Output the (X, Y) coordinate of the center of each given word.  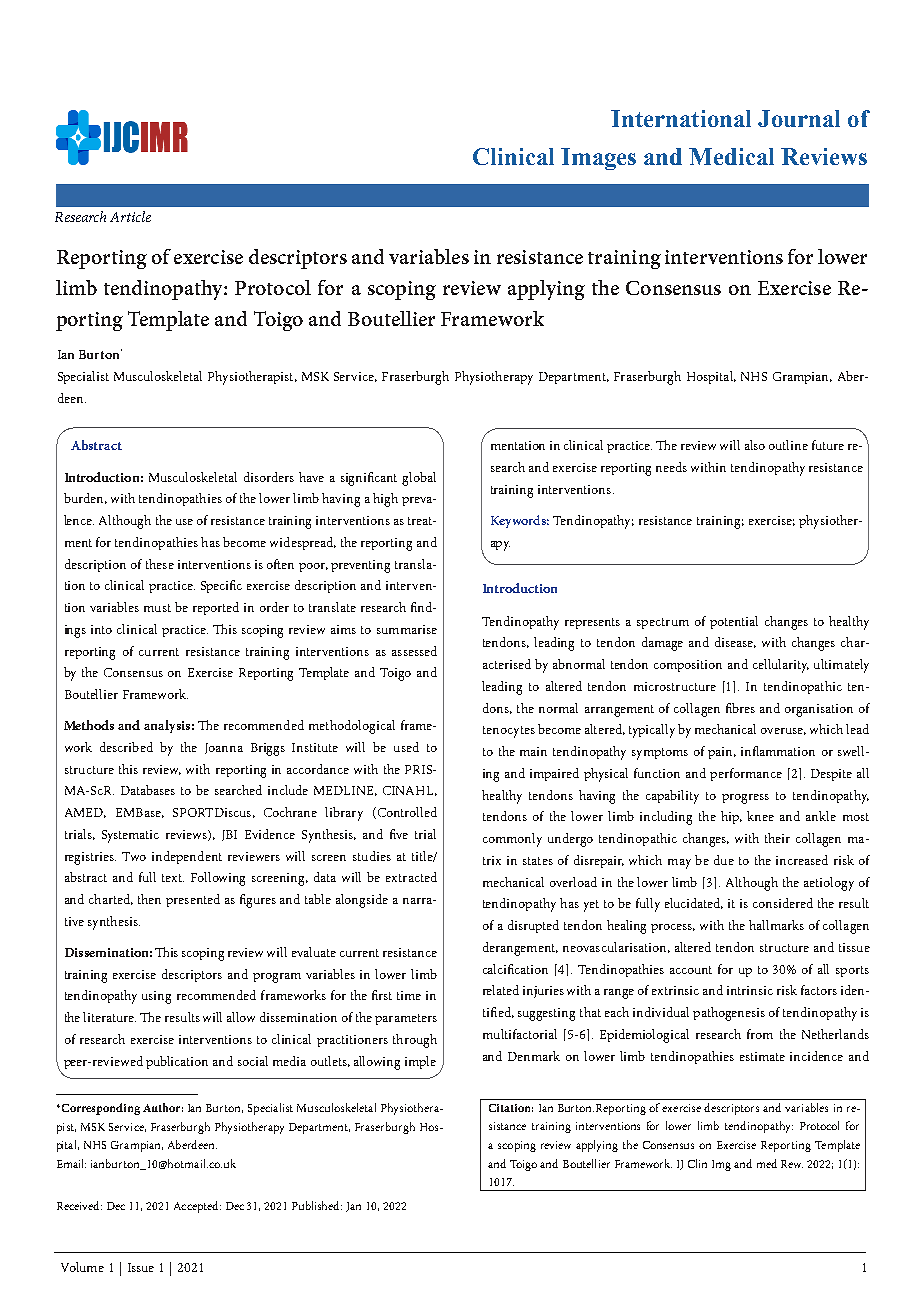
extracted (411, 877)
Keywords (520, 521)
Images (598, 159)
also (755, 445)
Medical (731, 156)
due (724, 860)
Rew (792, 1164)
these (160, 564)
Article (130, 216)
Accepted (197, 1207)
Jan (353, 1207)
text (173, 878)
